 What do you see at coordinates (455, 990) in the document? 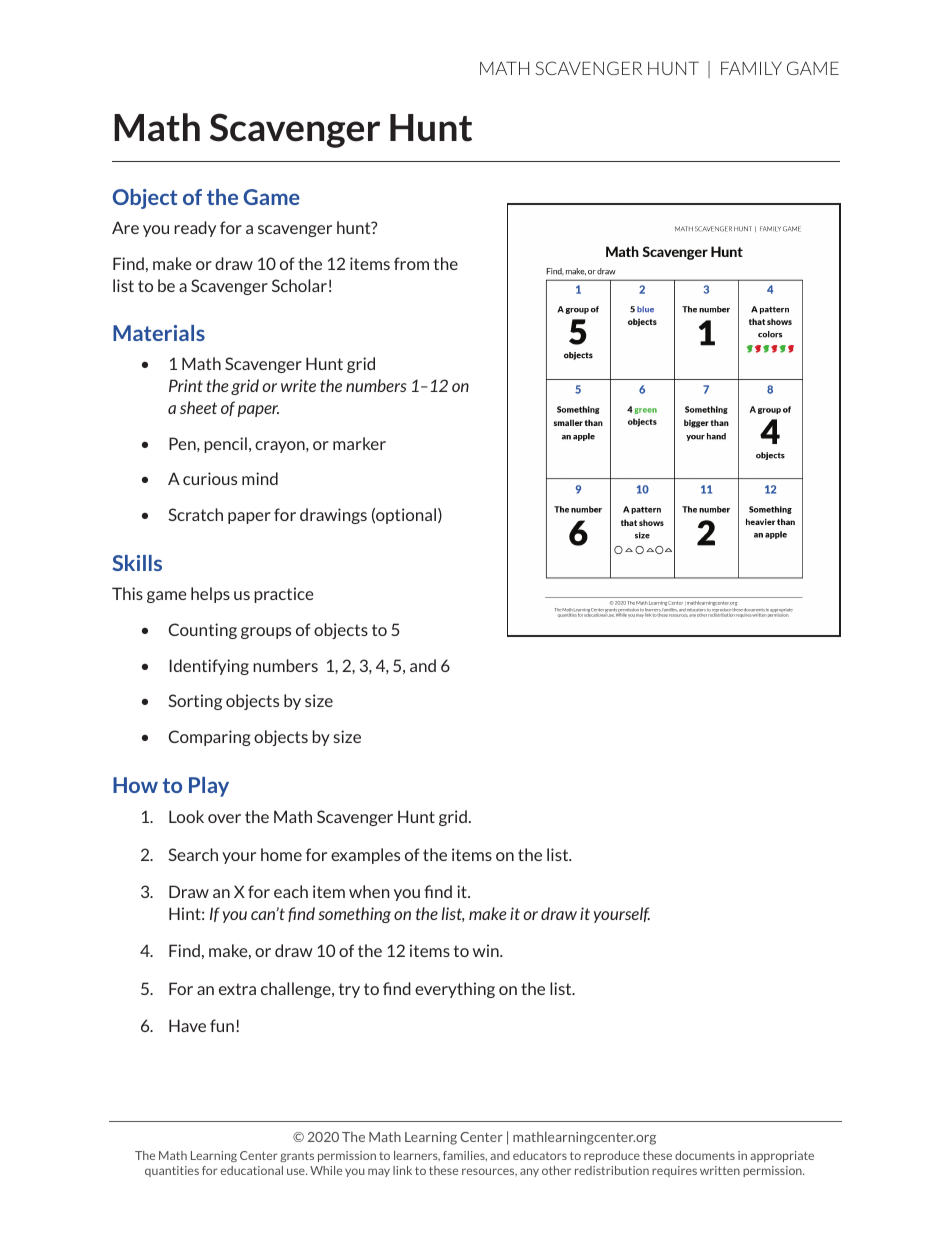
I see `everything` at bounding box center [455, 990].
